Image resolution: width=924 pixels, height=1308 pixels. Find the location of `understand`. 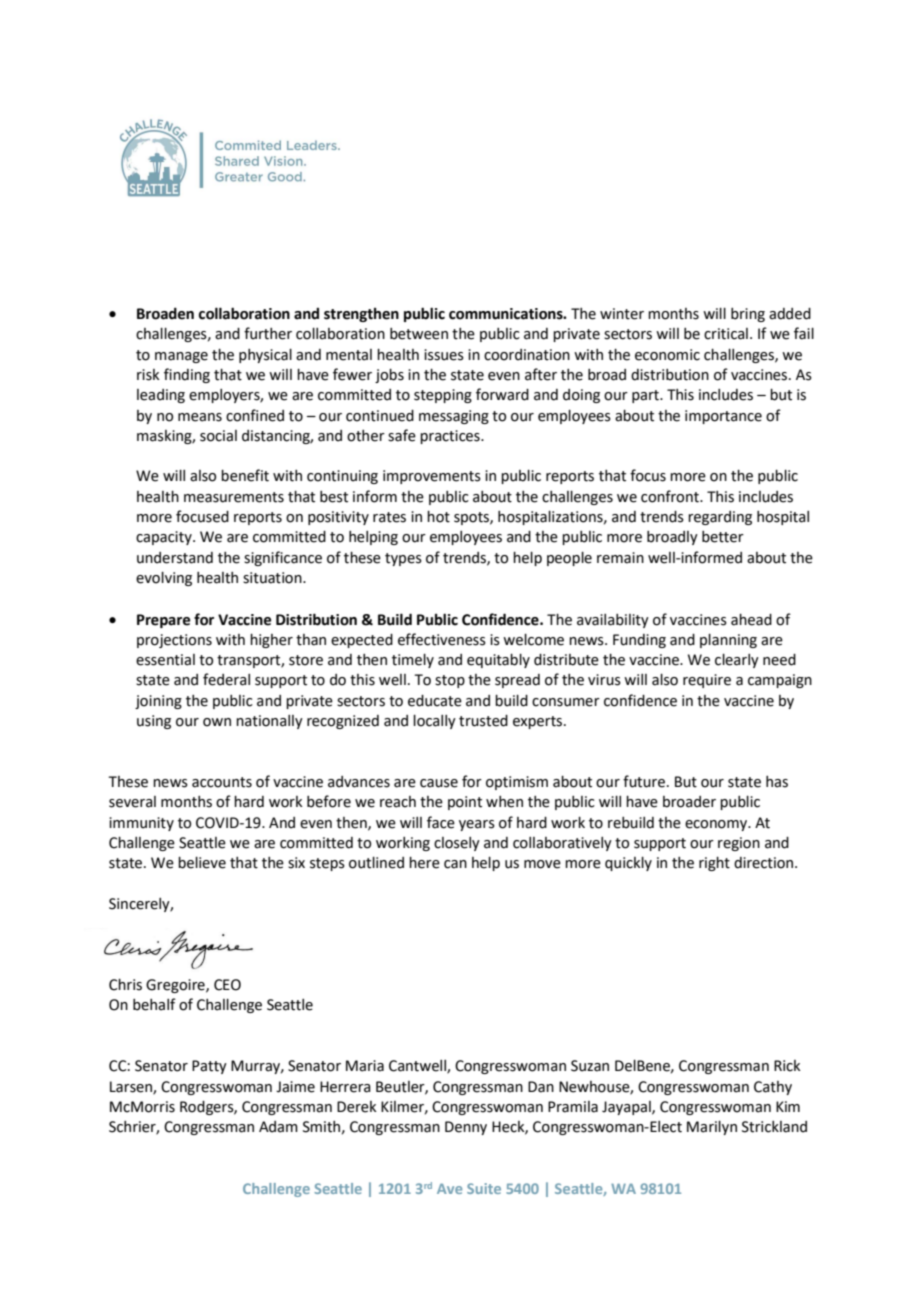

understand is located at coordinates (175, 558).
